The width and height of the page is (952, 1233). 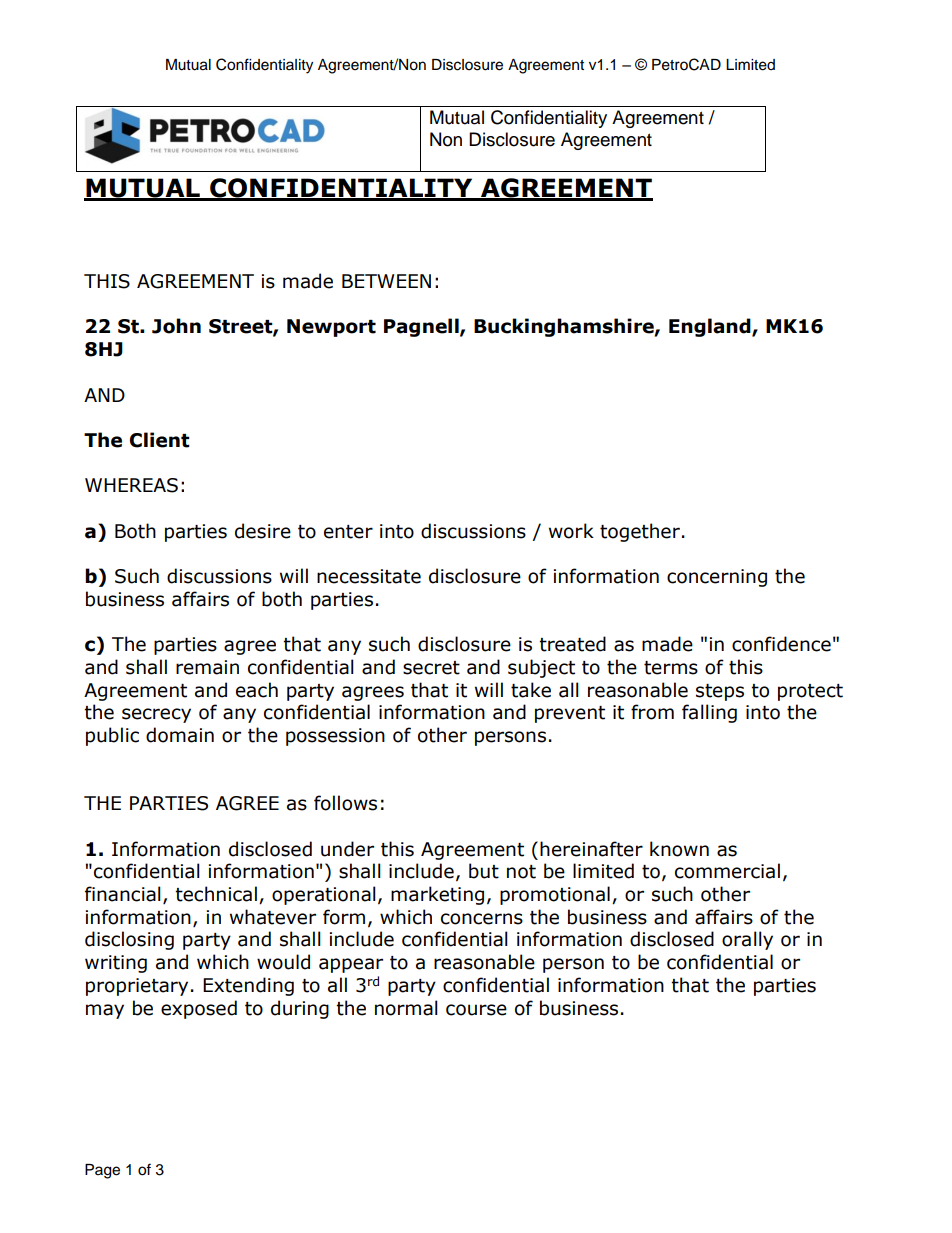 I want to click on remain, so click(x=207, y=667).
